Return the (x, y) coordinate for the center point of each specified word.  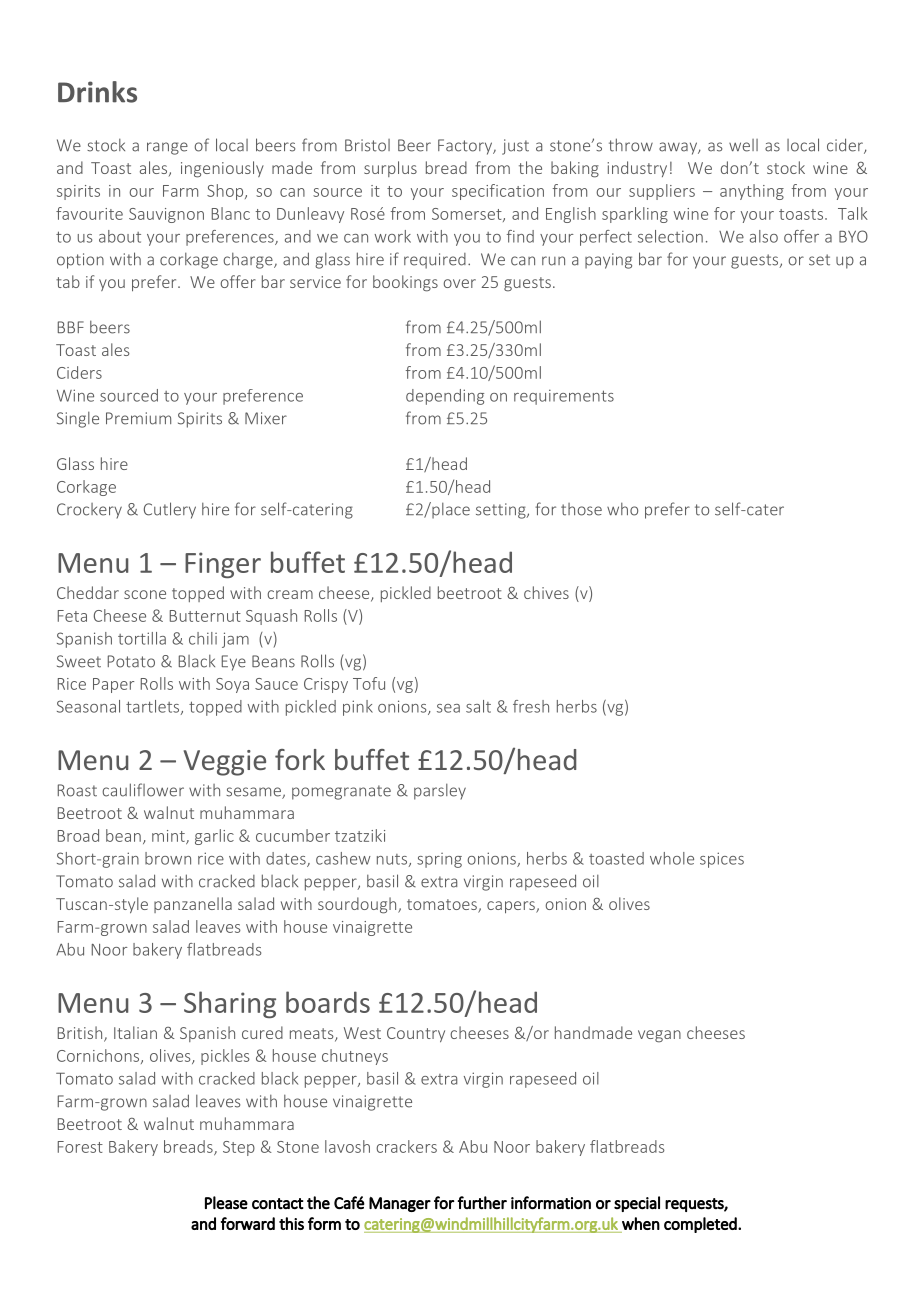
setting (502, 511)
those (581, 509)
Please (226, 1203)
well (743, 145)
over (459, 283)
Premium (138, 418)
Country (416, 1034)
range (167, 148)
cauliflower (143, 790)
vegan (659, 1036)
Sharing (230, 1004)
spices (722, 860)
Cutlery (170, 510)
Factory (466, 147)
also (764, 236)
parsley (440, 791)
